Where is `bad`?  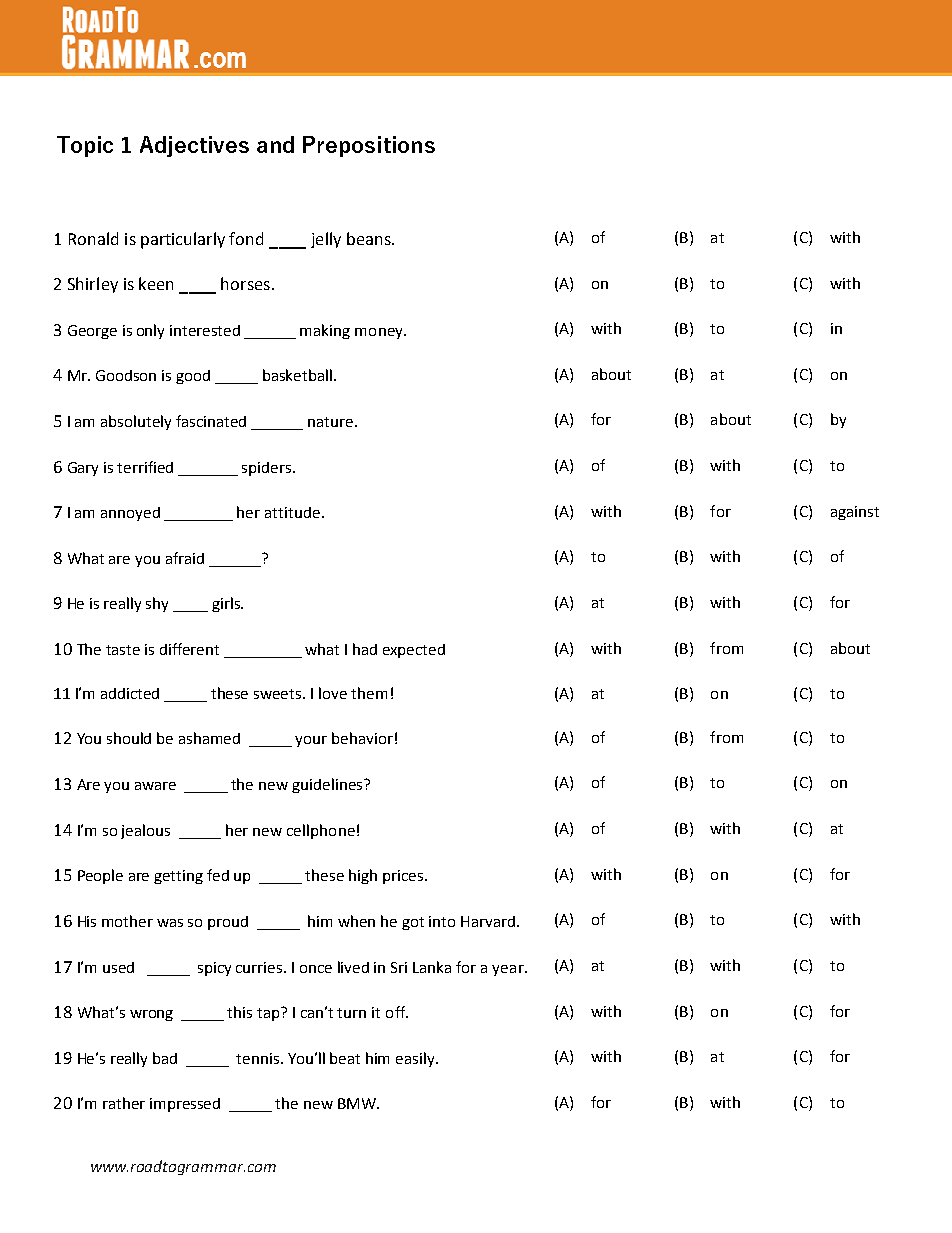 bad is located at coordinates (165, 1058).
